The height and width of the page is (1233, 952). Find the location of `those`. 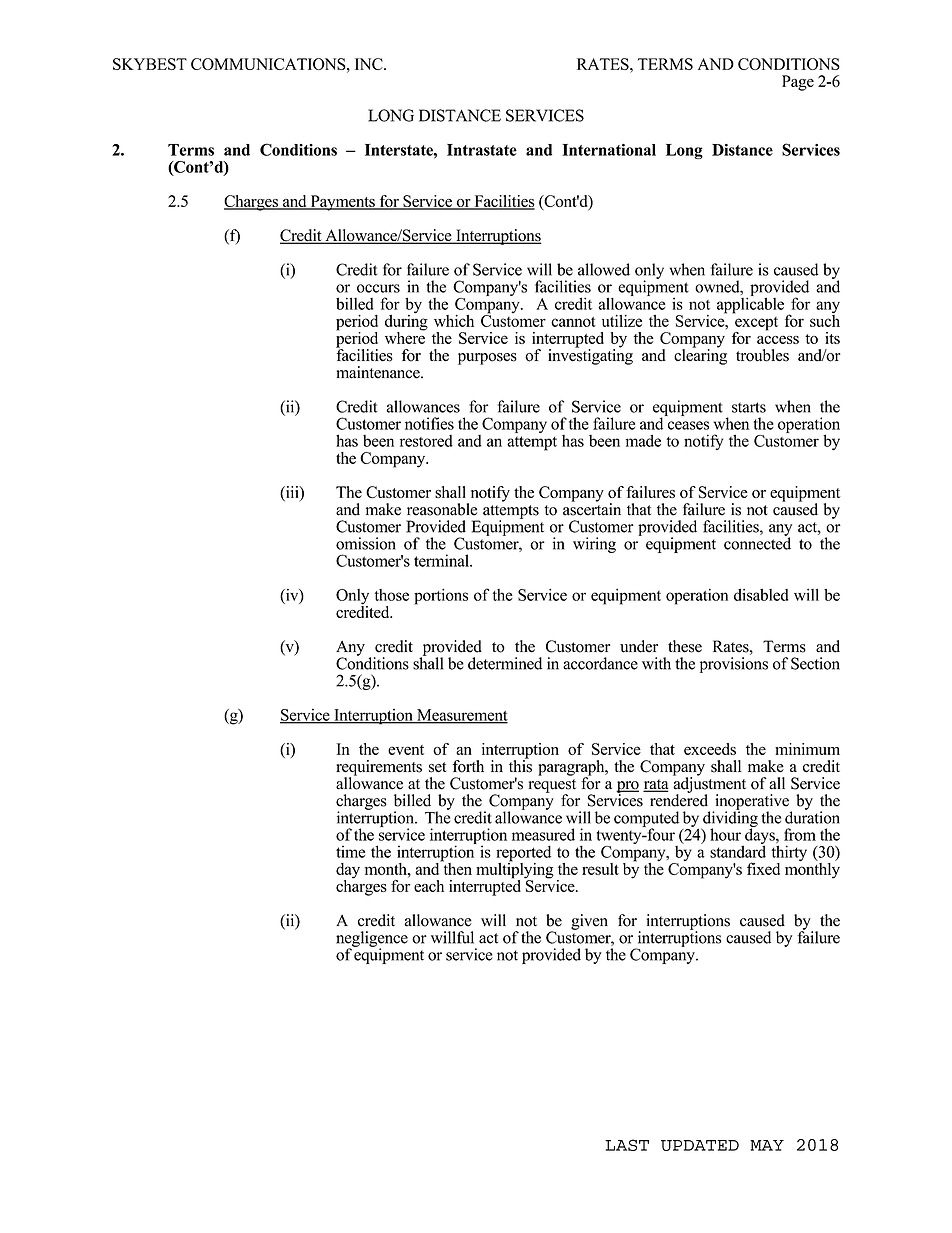

those is located at coordinates (392, 595).
